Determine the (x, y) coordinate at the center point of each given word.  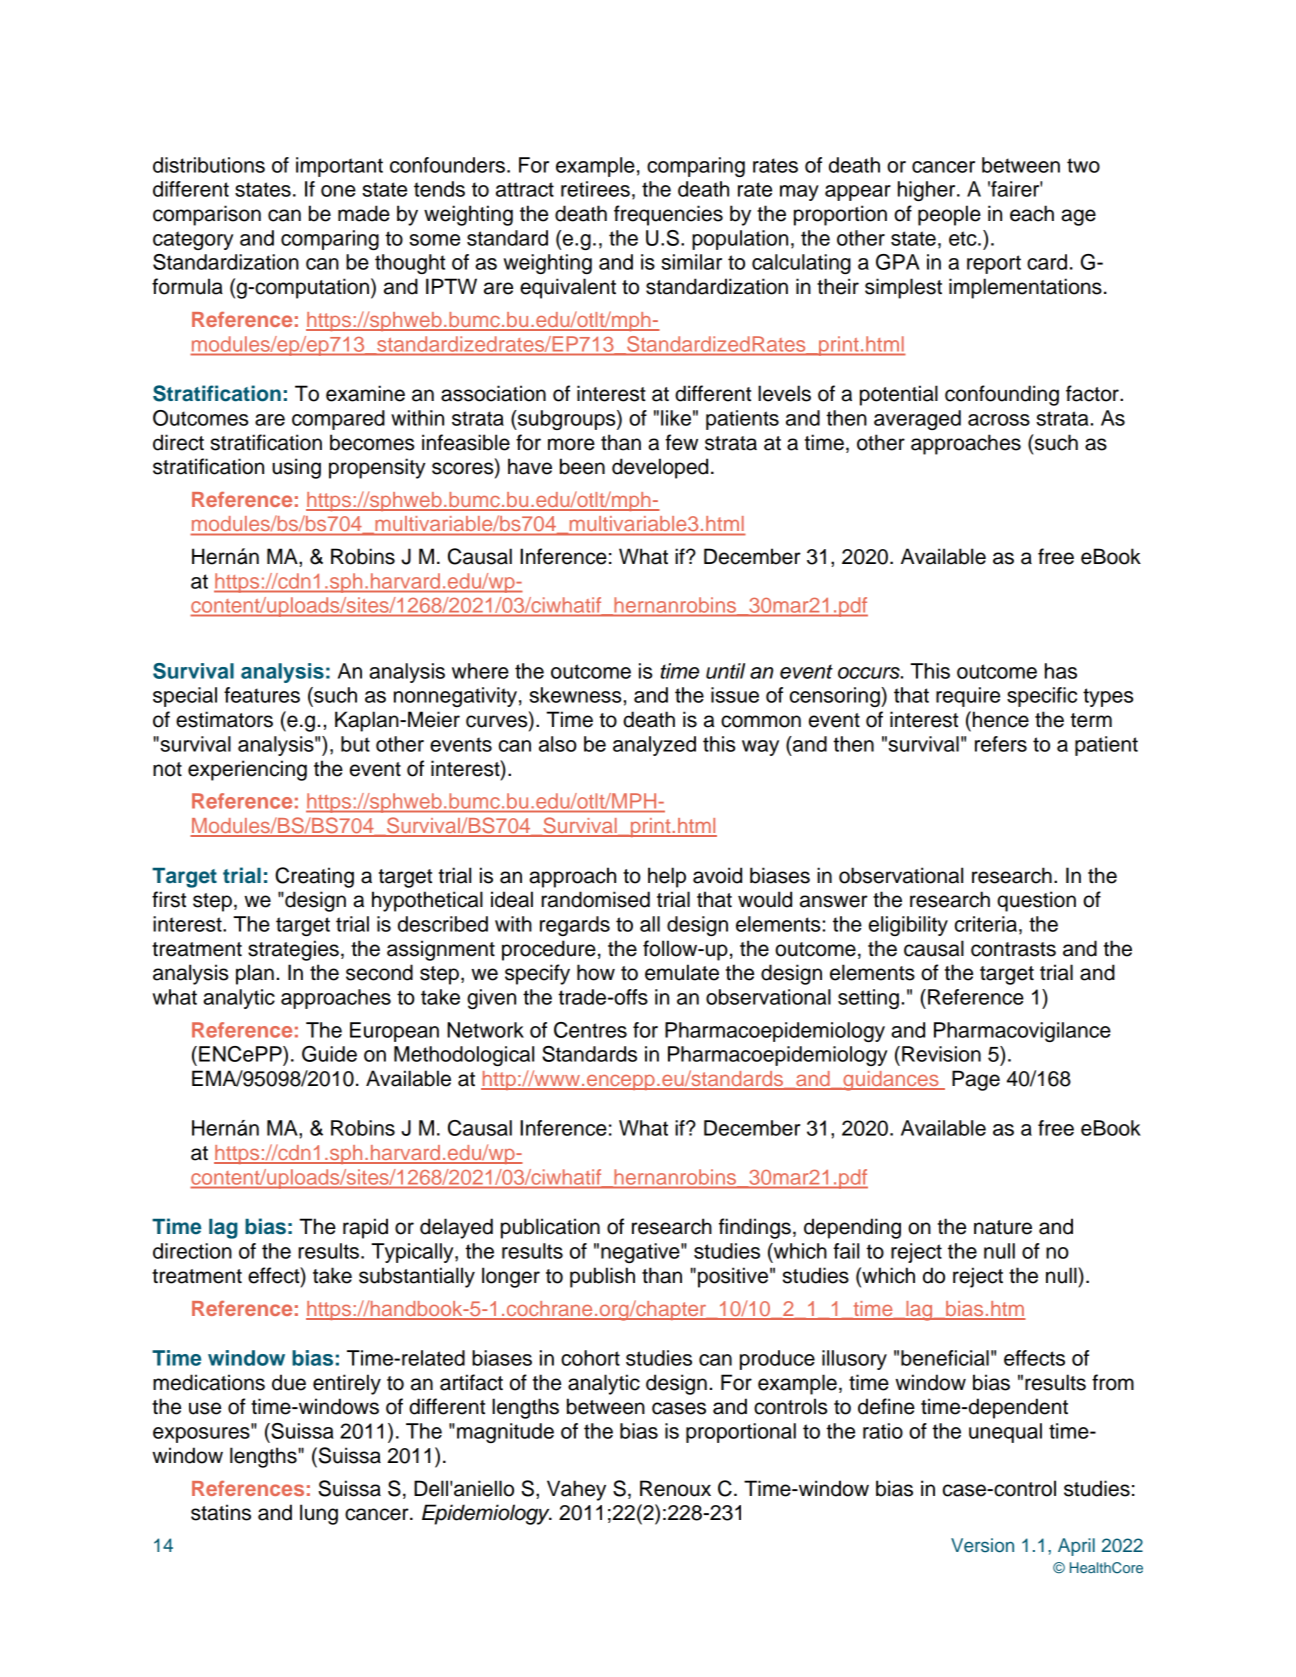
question (1036, 901)
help (667, 877)
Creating (314, 877)
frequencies (668, 215)
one (338, 191)
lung (319, 1514)
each (1032, 213)
